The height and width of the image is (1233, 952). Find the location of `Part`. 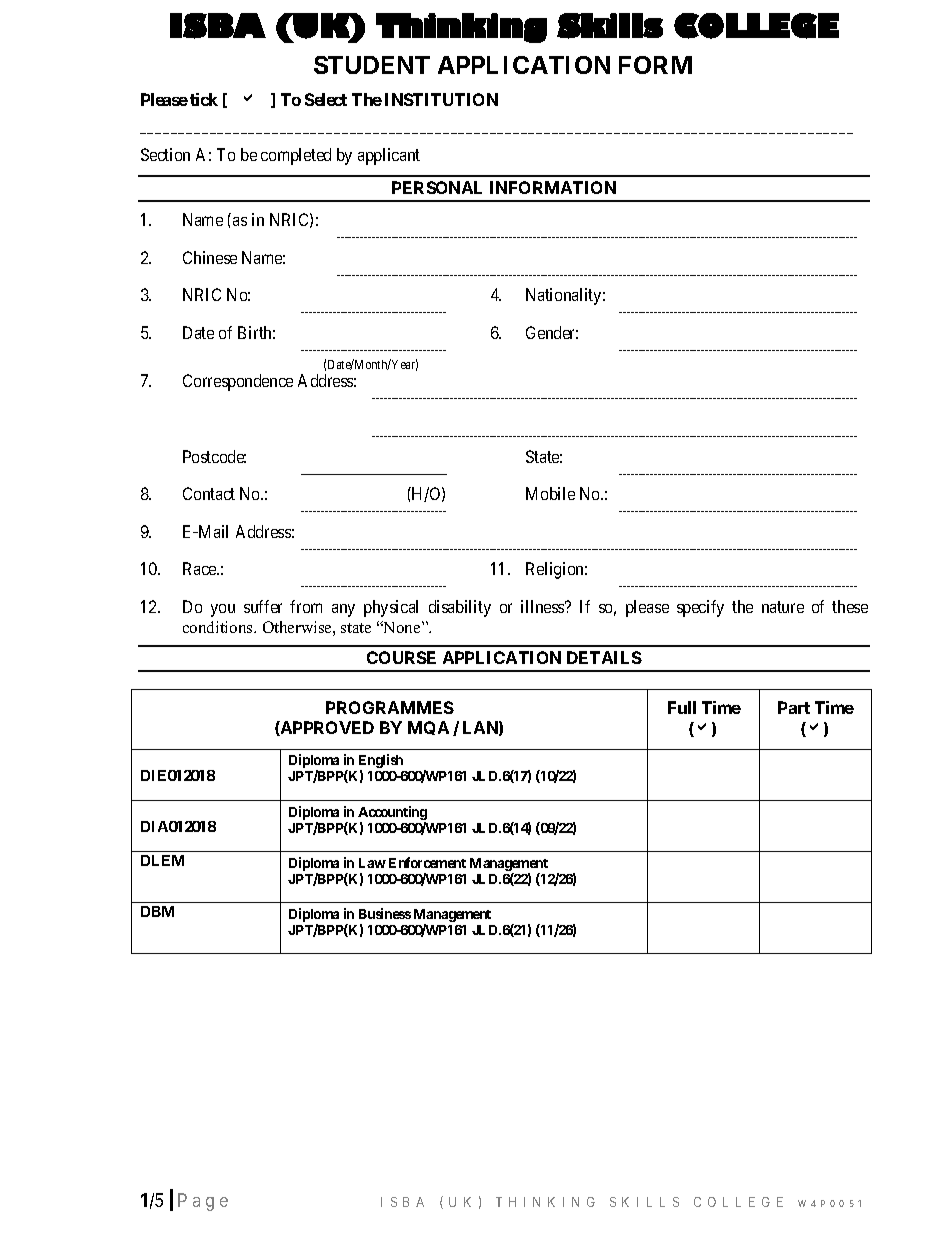

Part is located at coordinates (794, 707).
